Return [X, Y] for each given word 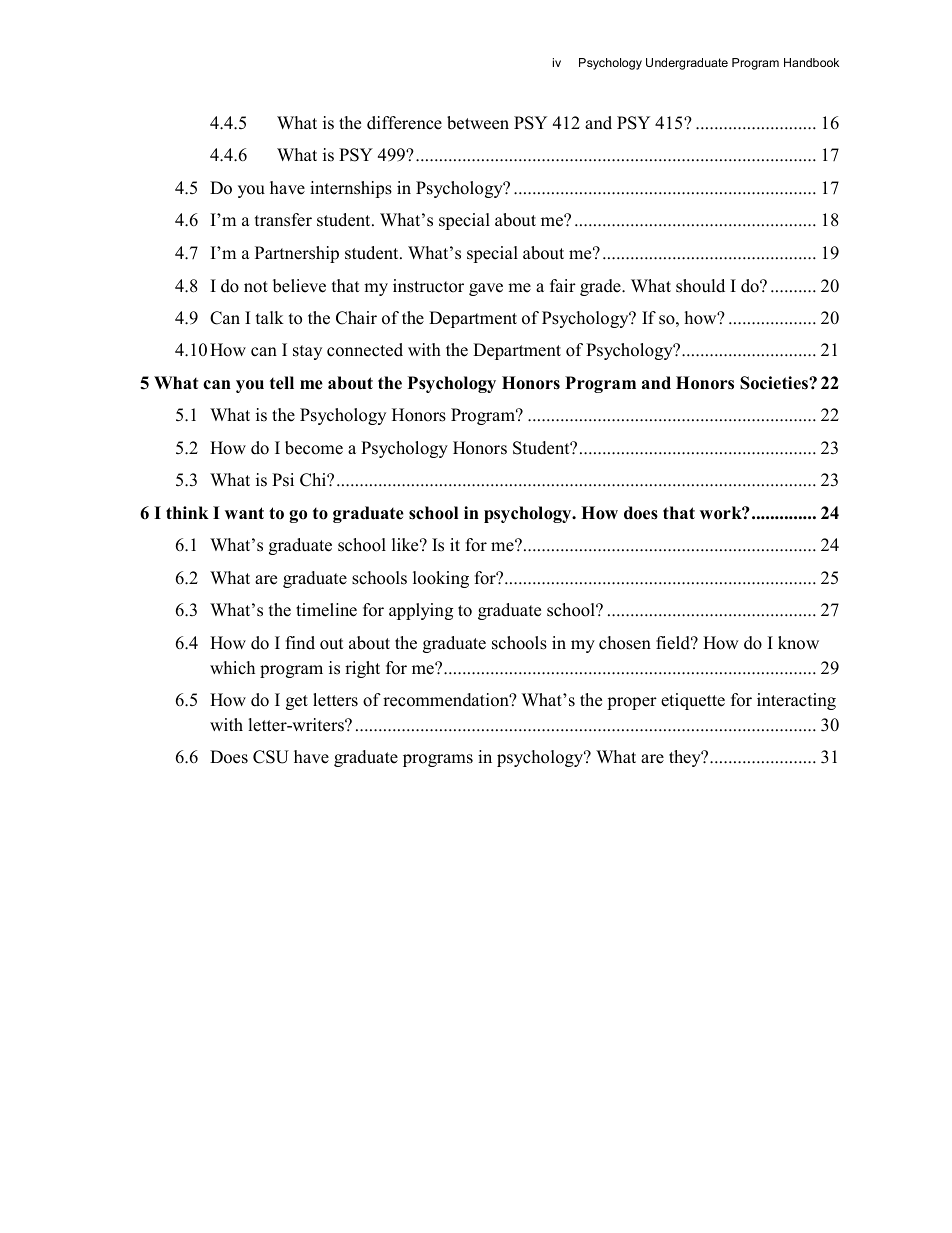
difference [404, 123]
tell [282, 383]
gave [486, 289]
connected [365, 350]
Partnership [297, 254]
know [798, 643]
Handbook [811, 62]
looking [441, 579]
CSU [271, 757]
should [700, 286]
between [478, 123]
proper [632, 703]
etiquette [693, 701]
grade [601, 287]
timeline [326, 610]
